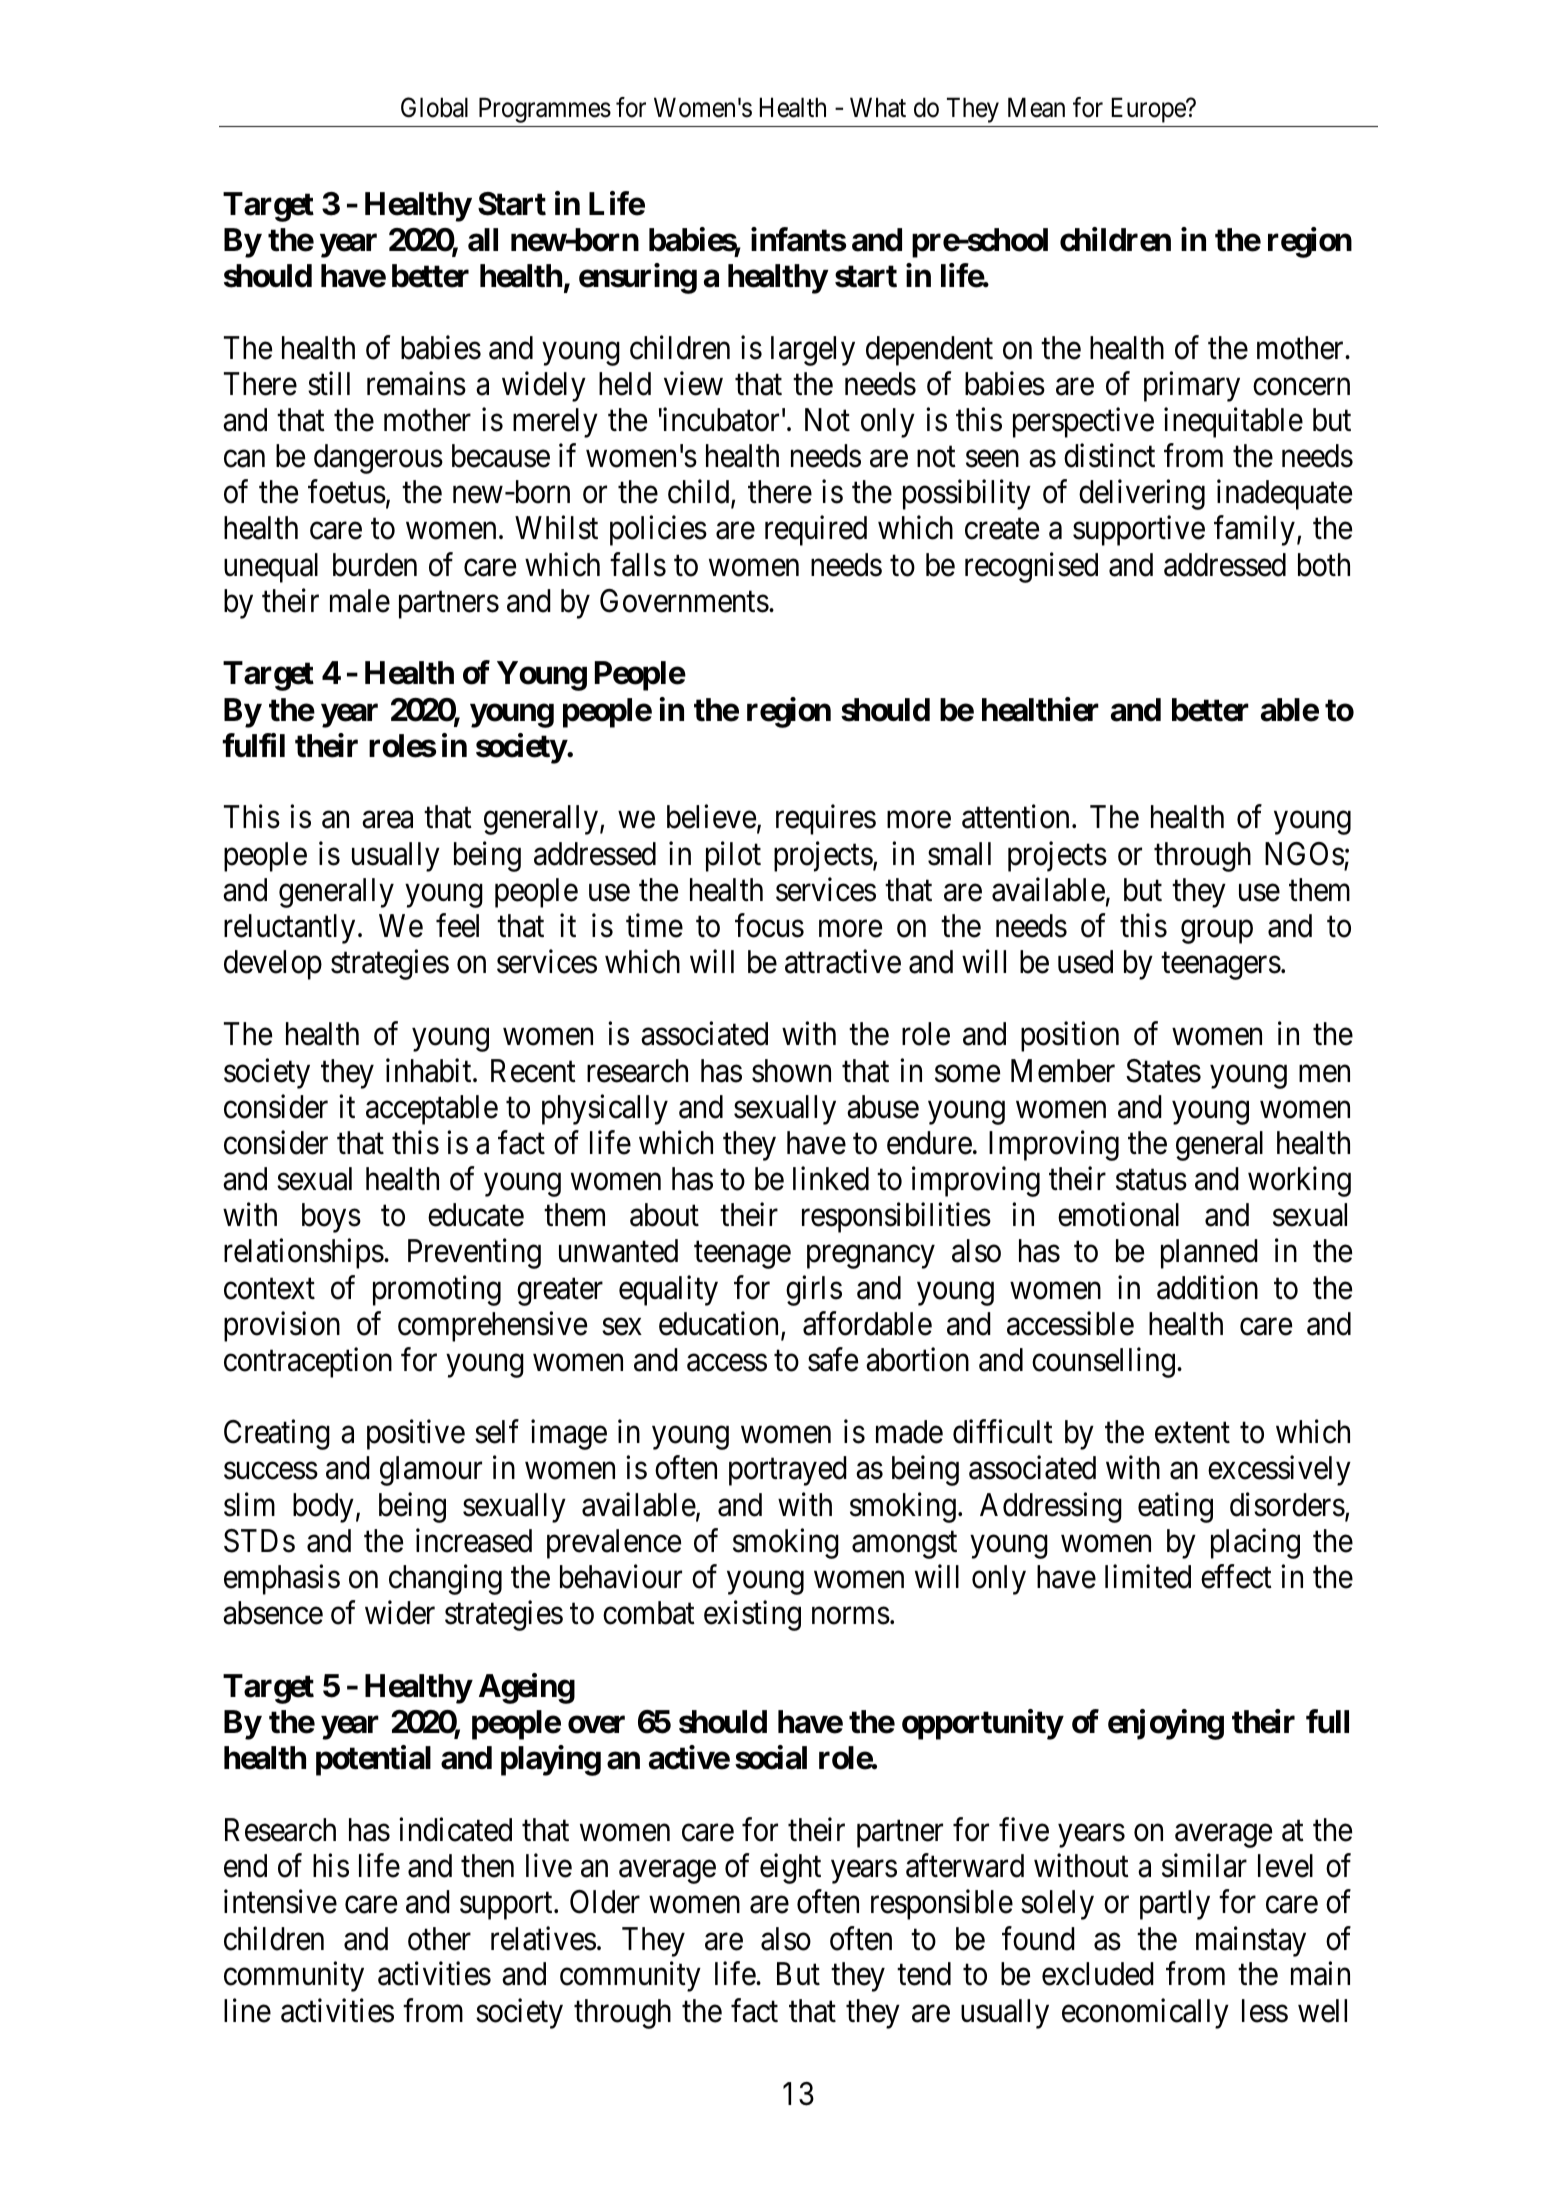 The image size is (1559, 2206). I want to click on intensive, so click(280, 1902).
